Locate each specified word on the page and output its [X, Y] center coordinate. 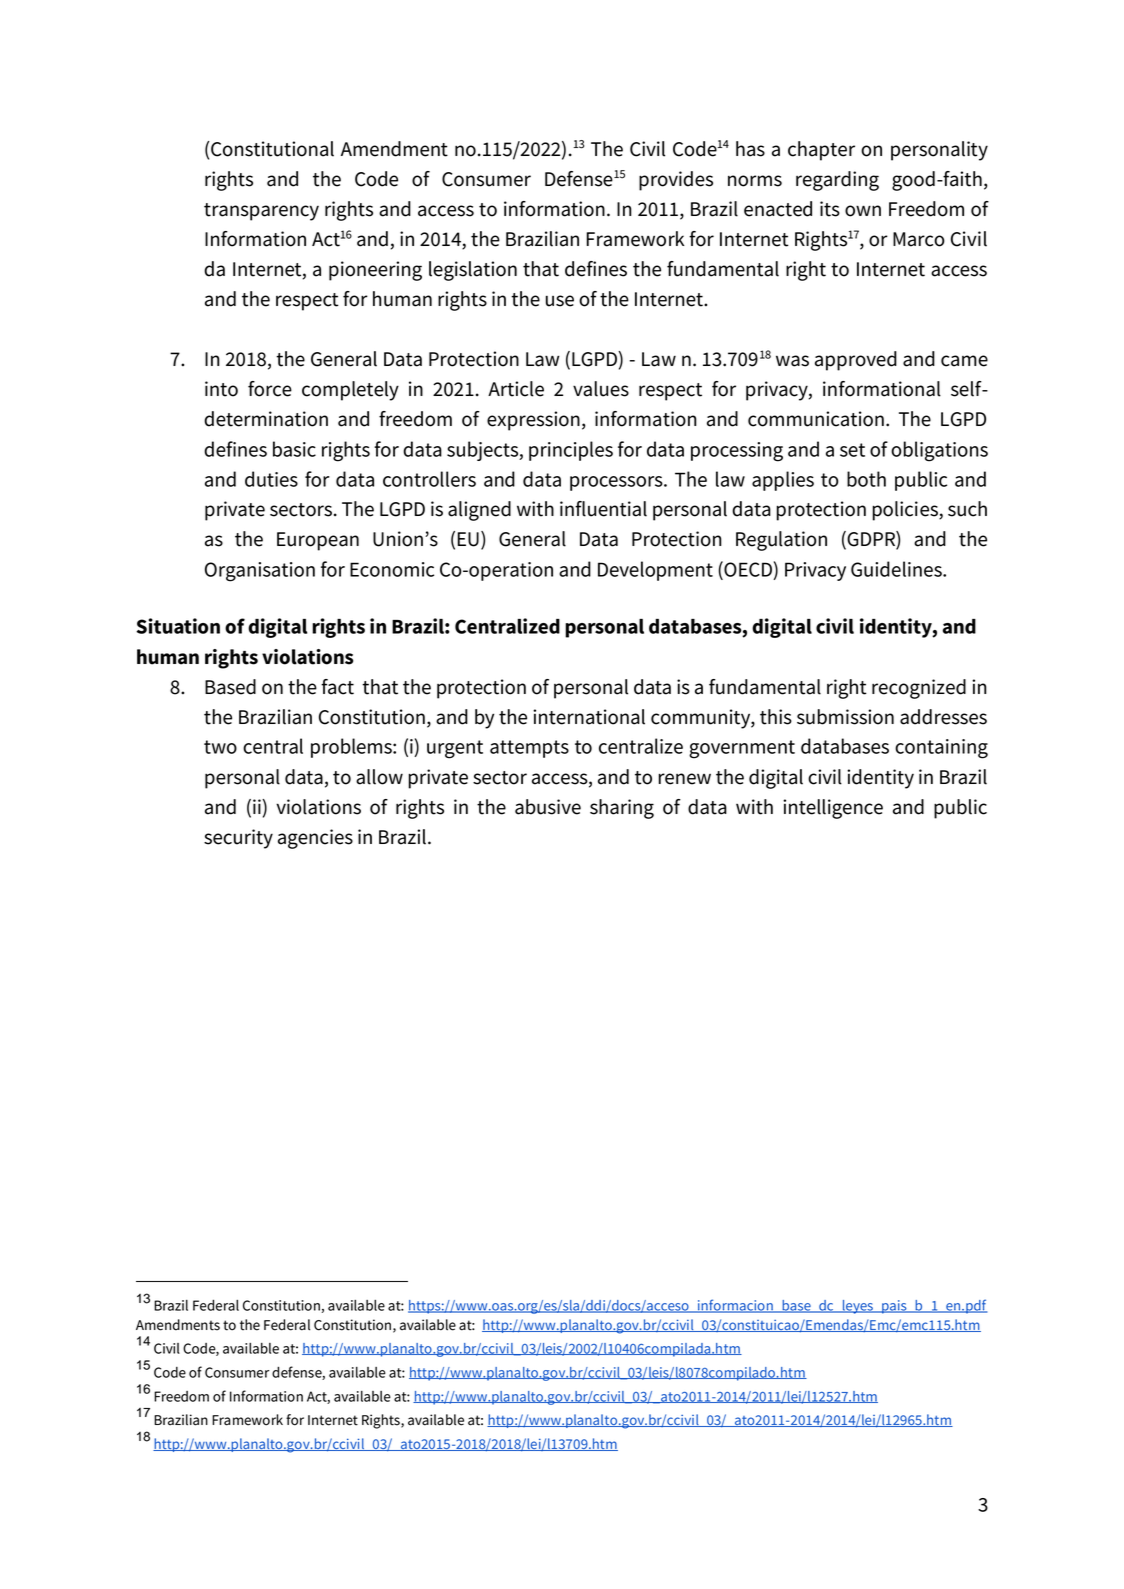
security [238, 839]
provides [676, 181]
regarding [837, 181]
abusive [548, 807]
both [866, 479]
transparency [261, 212]
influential [603, 509]
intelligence [833, 809]
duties [271, 479]
